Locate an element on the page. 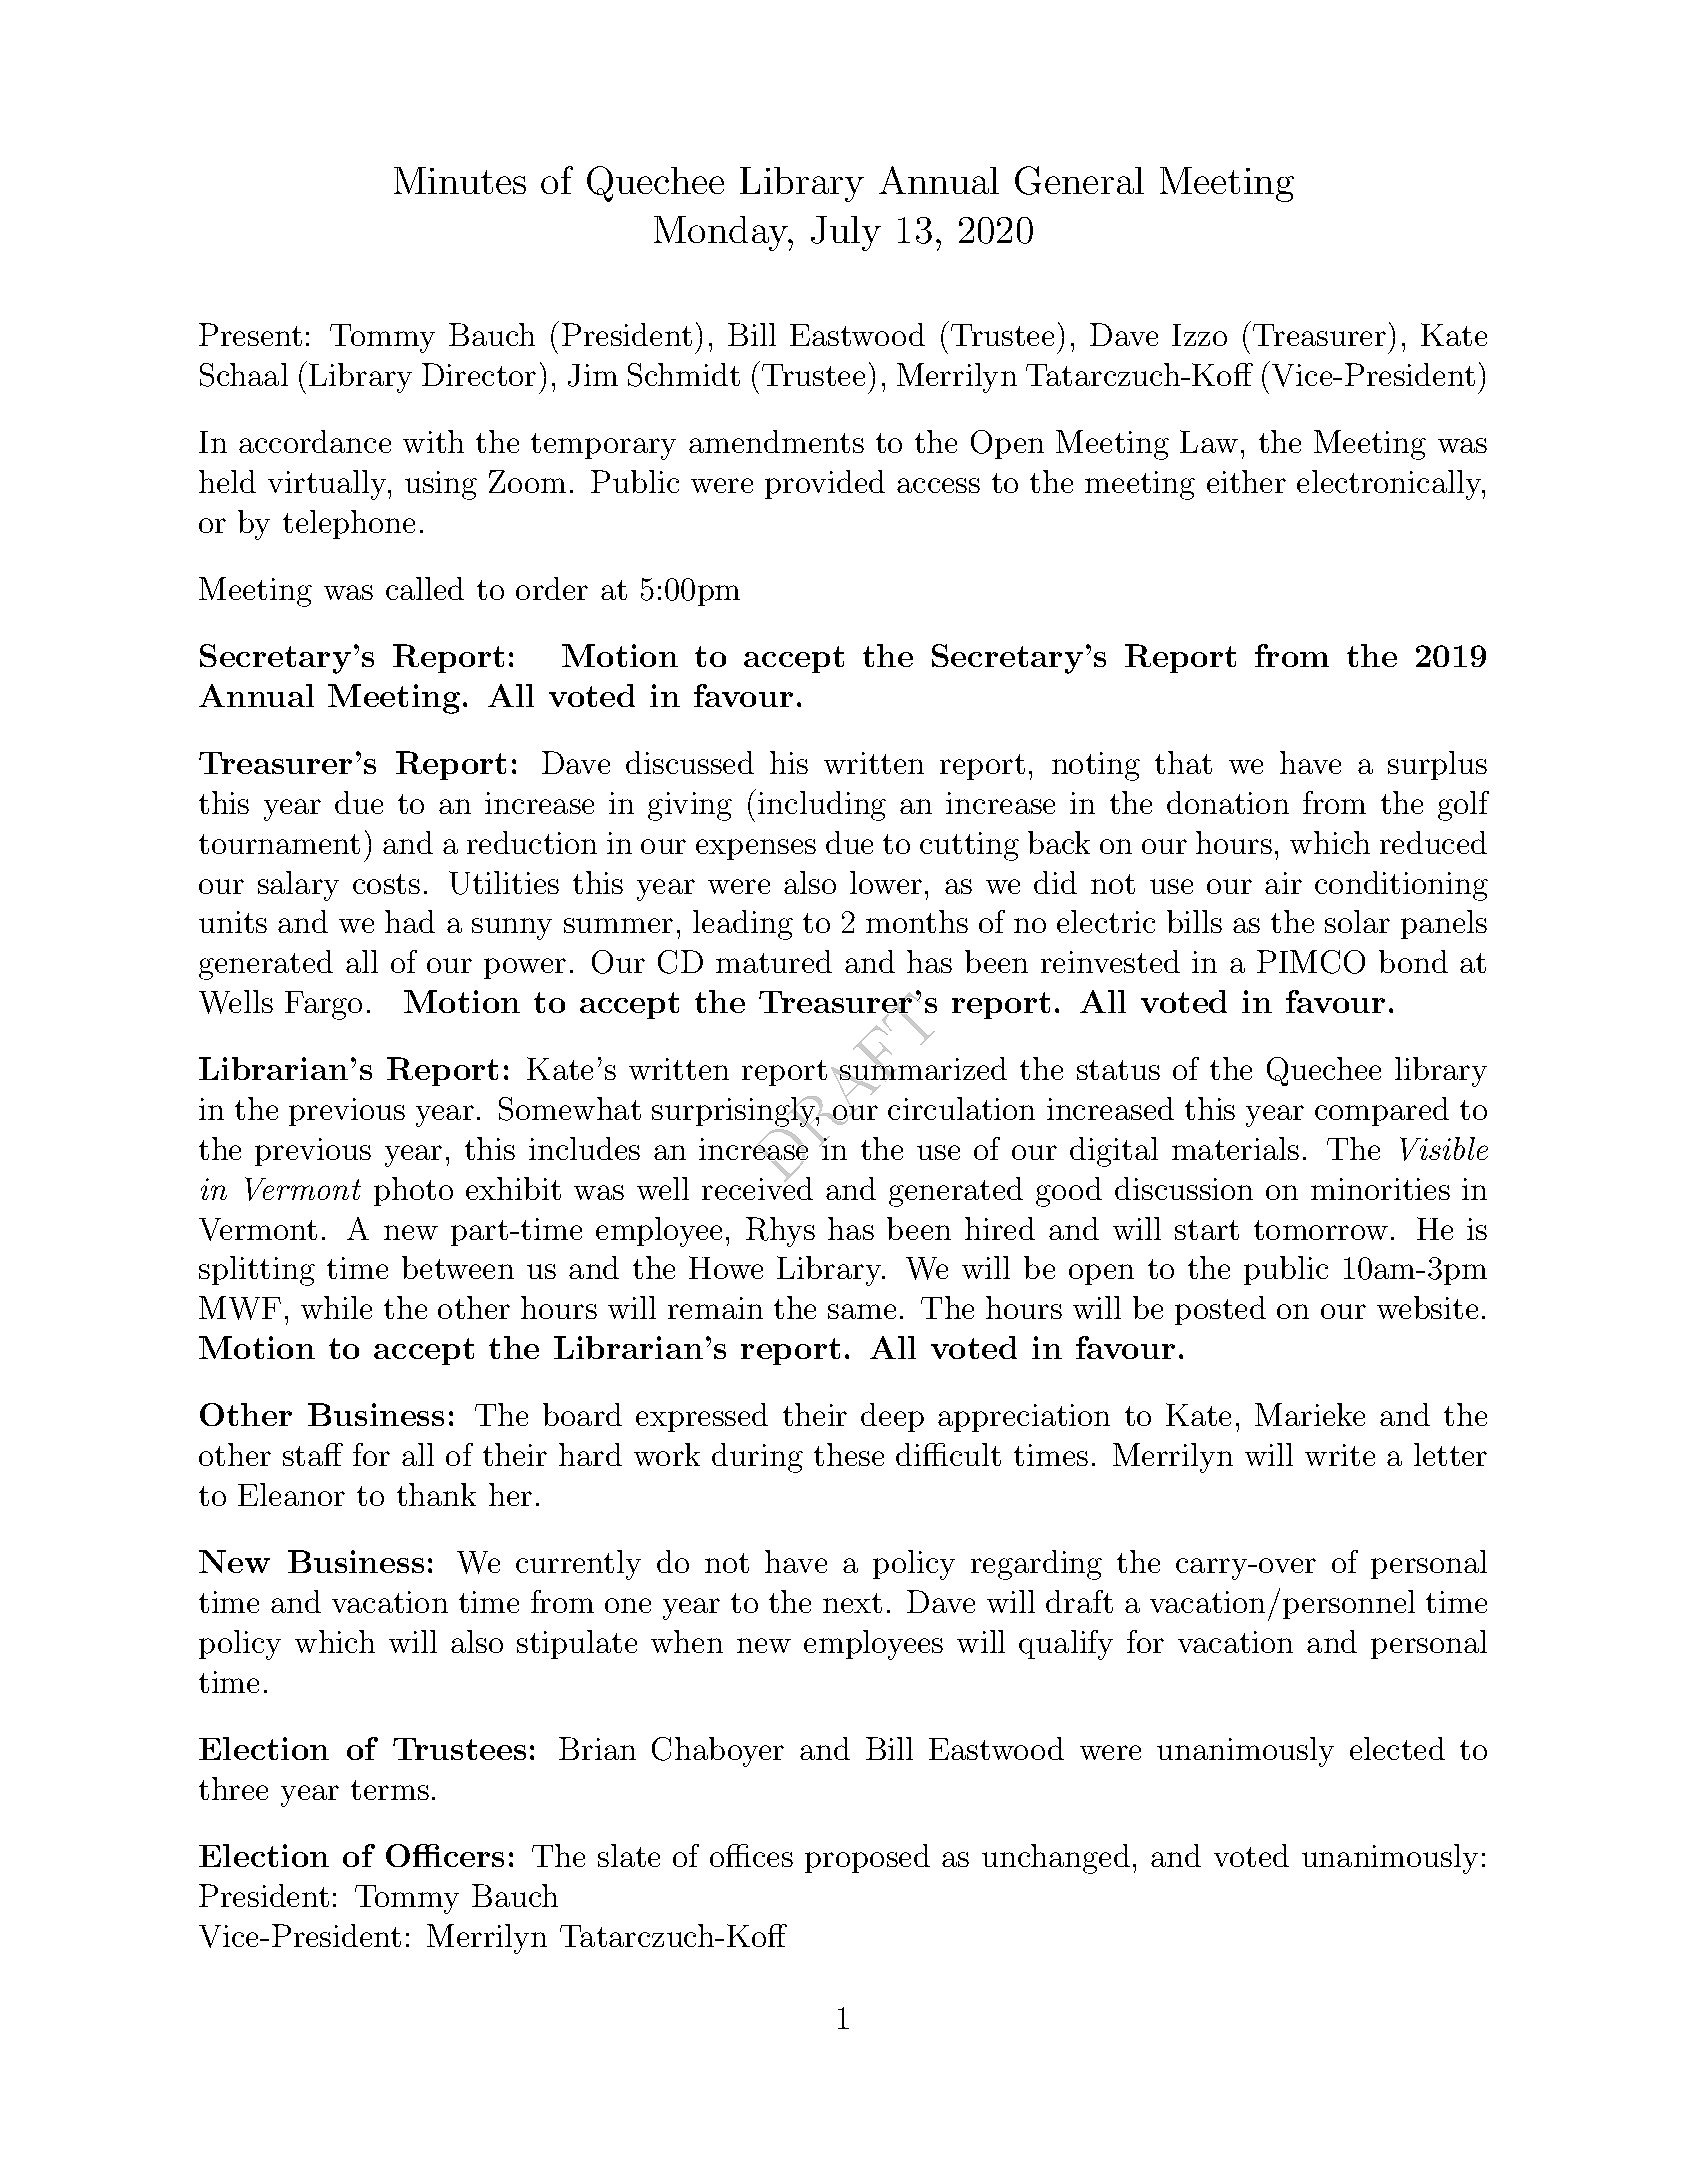  Minutes is located at coordinates (460, 180).
